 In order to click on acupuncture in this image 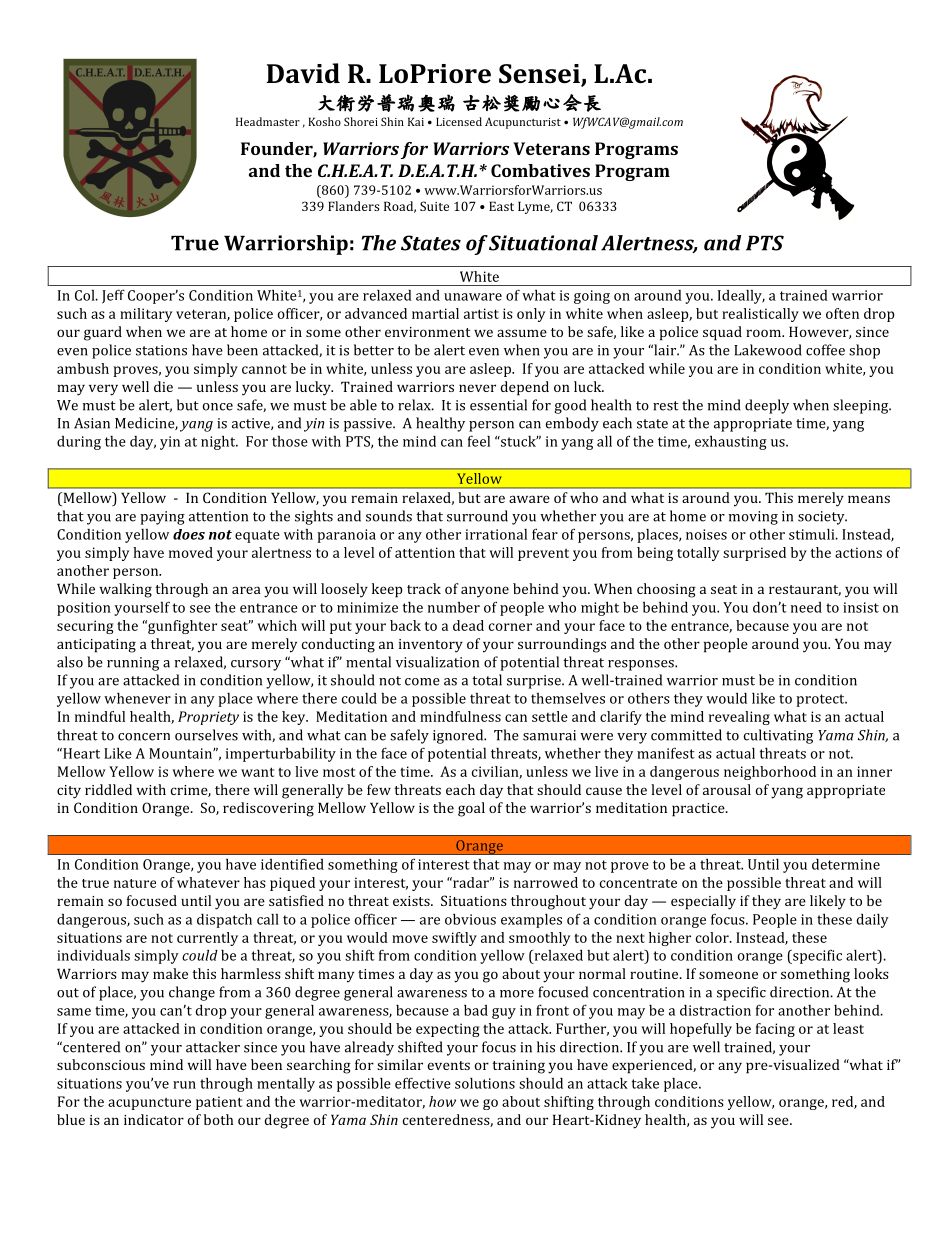, I will do `click(149, 1104)`.
